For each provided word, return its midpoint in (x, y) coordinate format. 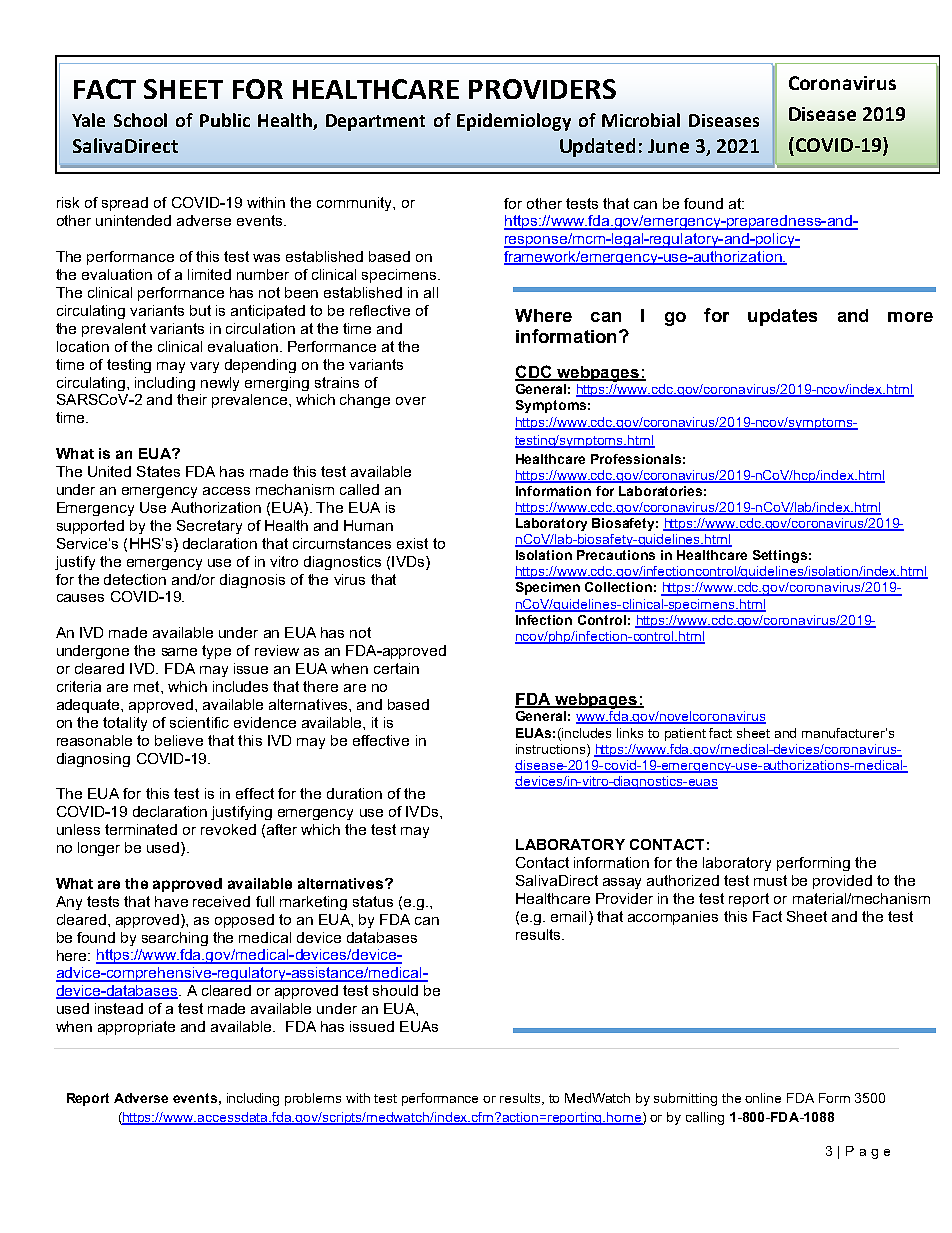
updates (782, 317)
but (200, 310)
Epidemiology (514, 122)
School (140, 120)
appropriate (136, 1028)
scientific (199, 722)
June (668, 146)
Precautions (616, 555)
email (568, 916)
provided (842, 882)
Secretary (209, 527)
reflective (380, 310)
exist (412, 543)
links (630, 733)
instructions (552, 749)
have (171, 901)
